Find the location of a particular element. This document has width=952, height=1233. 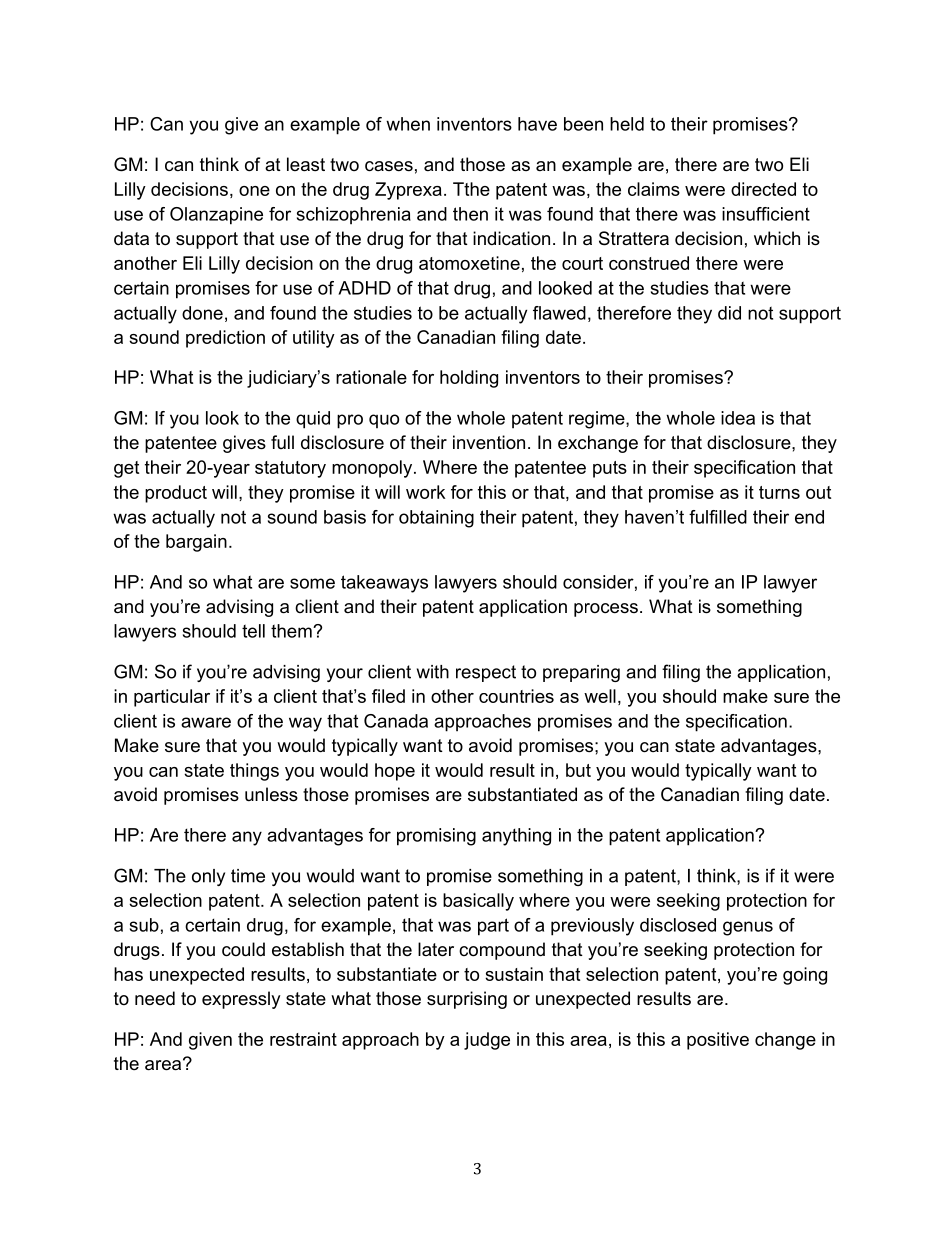

directed is located at coordinates (763, 189).
